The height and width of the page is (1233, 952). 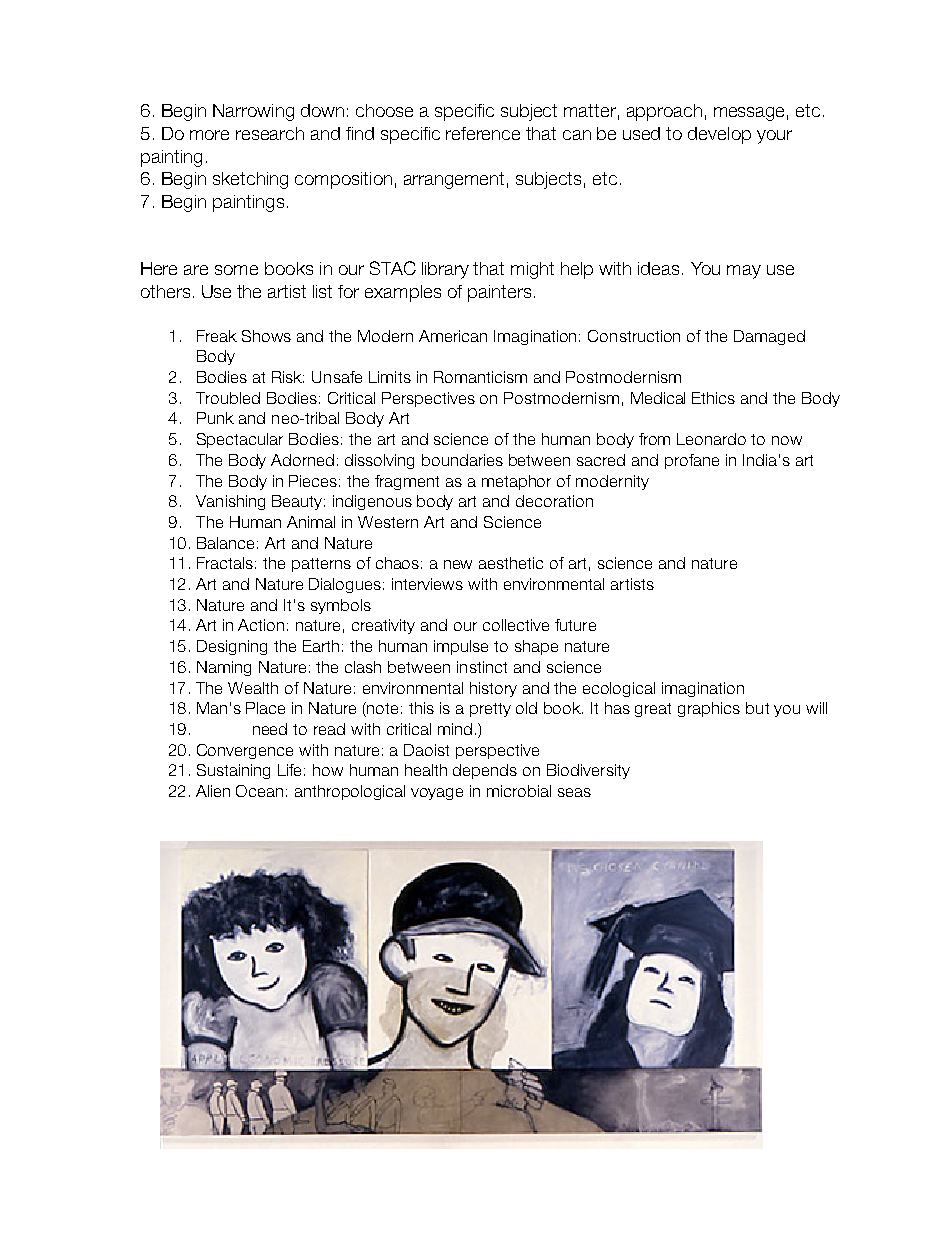 What do you see at coordinates (711, 439) in the page?
I see `Leonardo` at bounding box center [711, 439].
